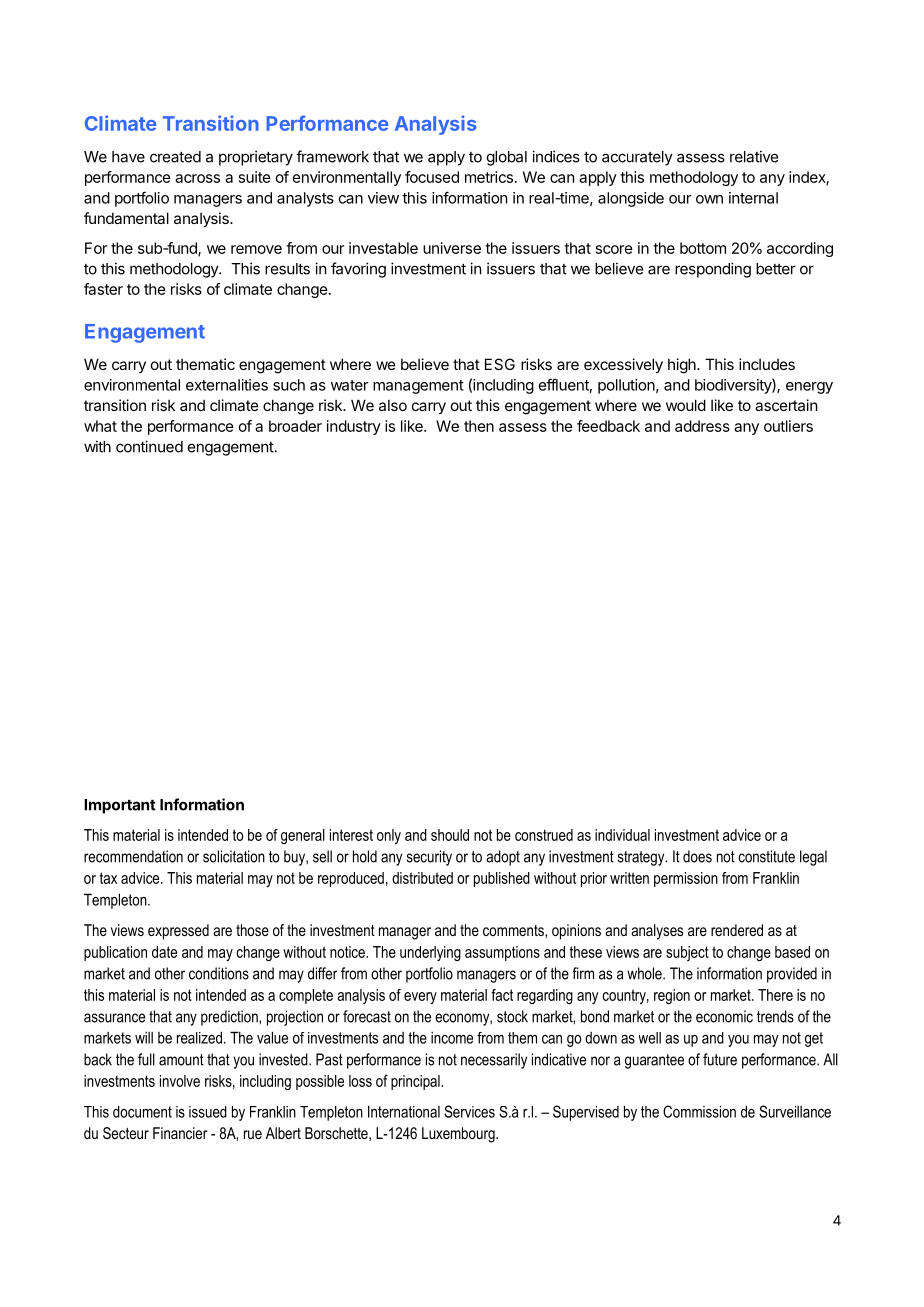 The width and height of the image is (924, 1307). Describe the element at coordinates (120, 806) in the image. I see `Important` at that location.
